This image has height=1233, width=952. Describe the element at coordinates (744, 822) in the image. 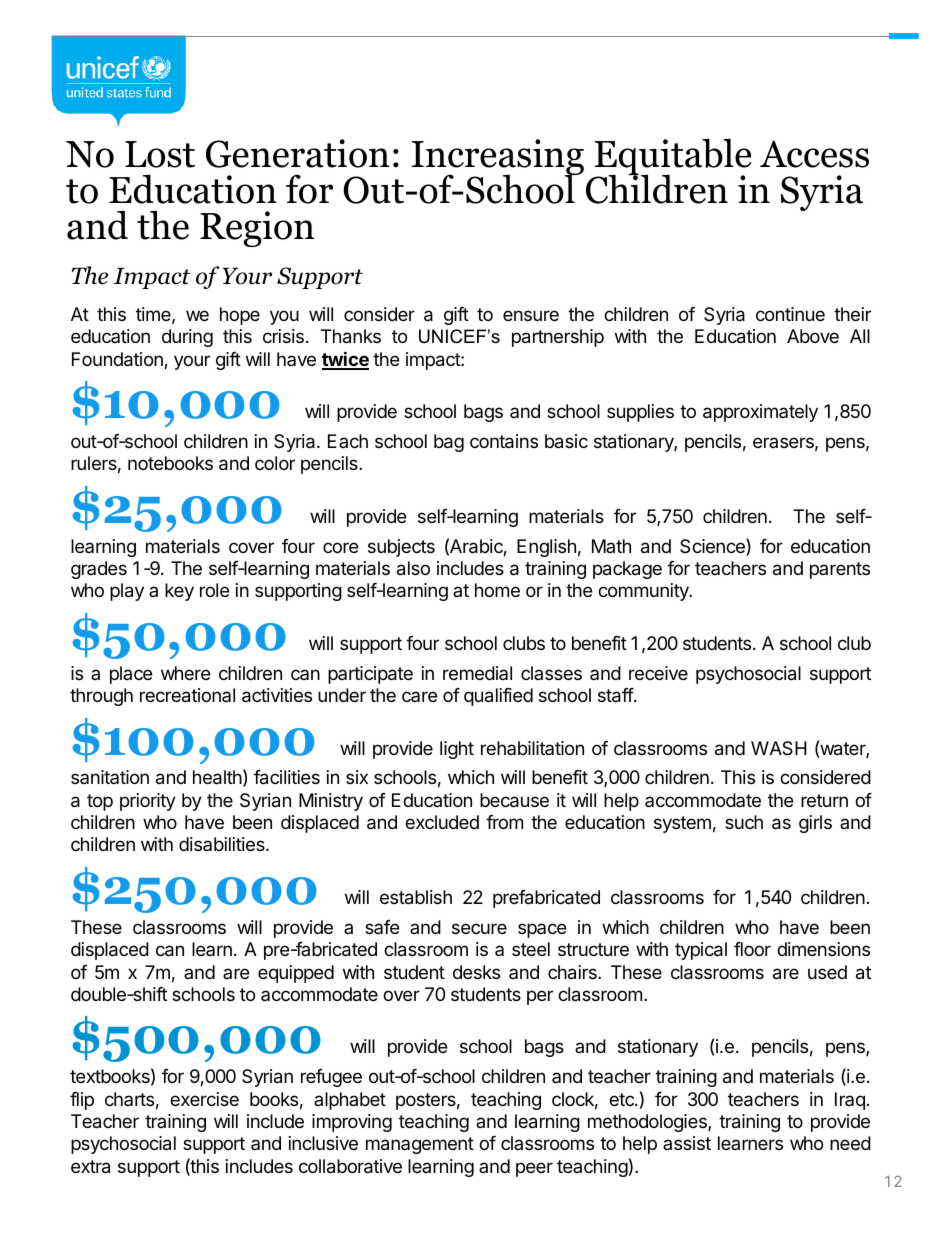

I see `such` at that location.
